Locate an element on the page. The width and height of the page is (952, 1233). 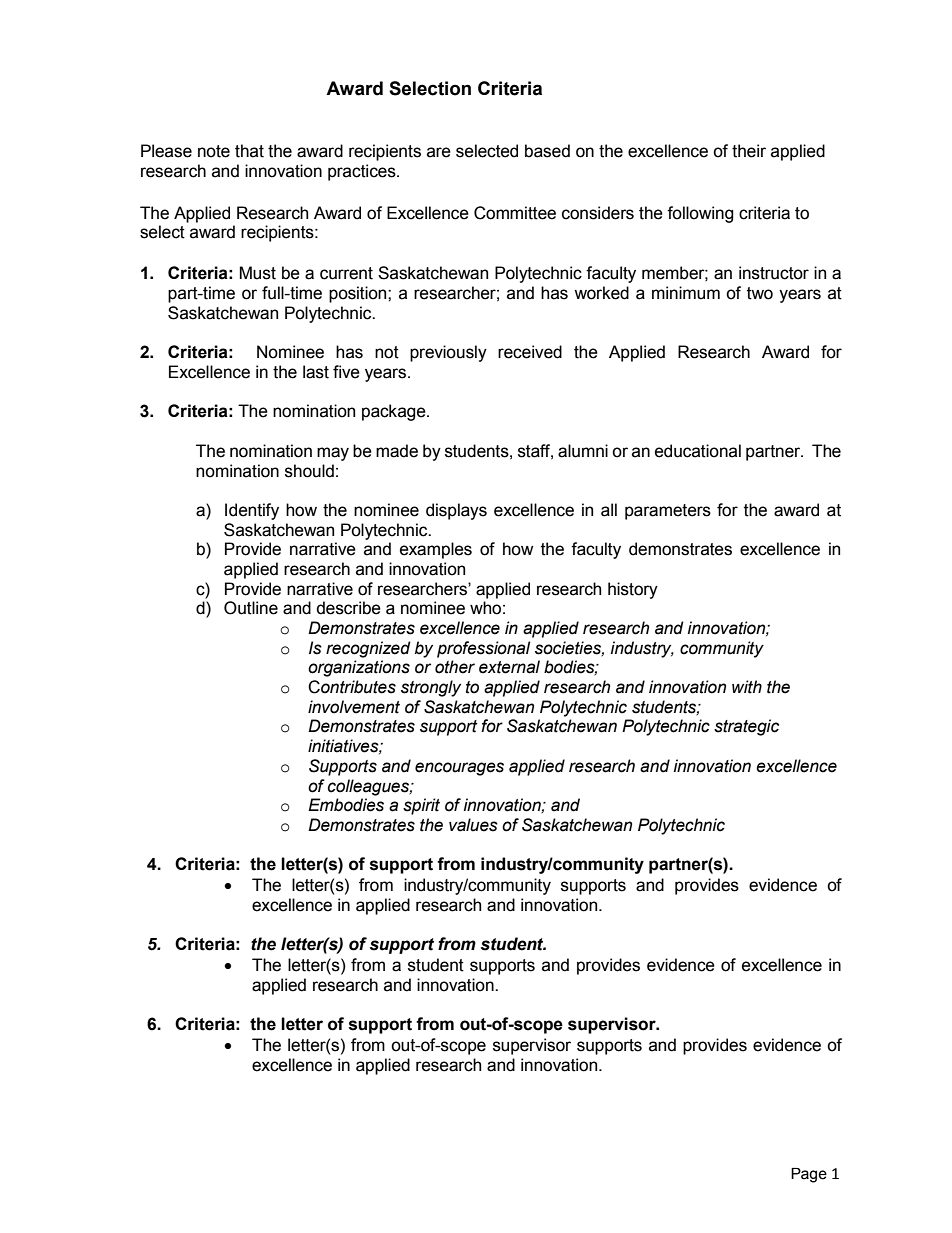
Page is located at coordinates (809, 1175).
